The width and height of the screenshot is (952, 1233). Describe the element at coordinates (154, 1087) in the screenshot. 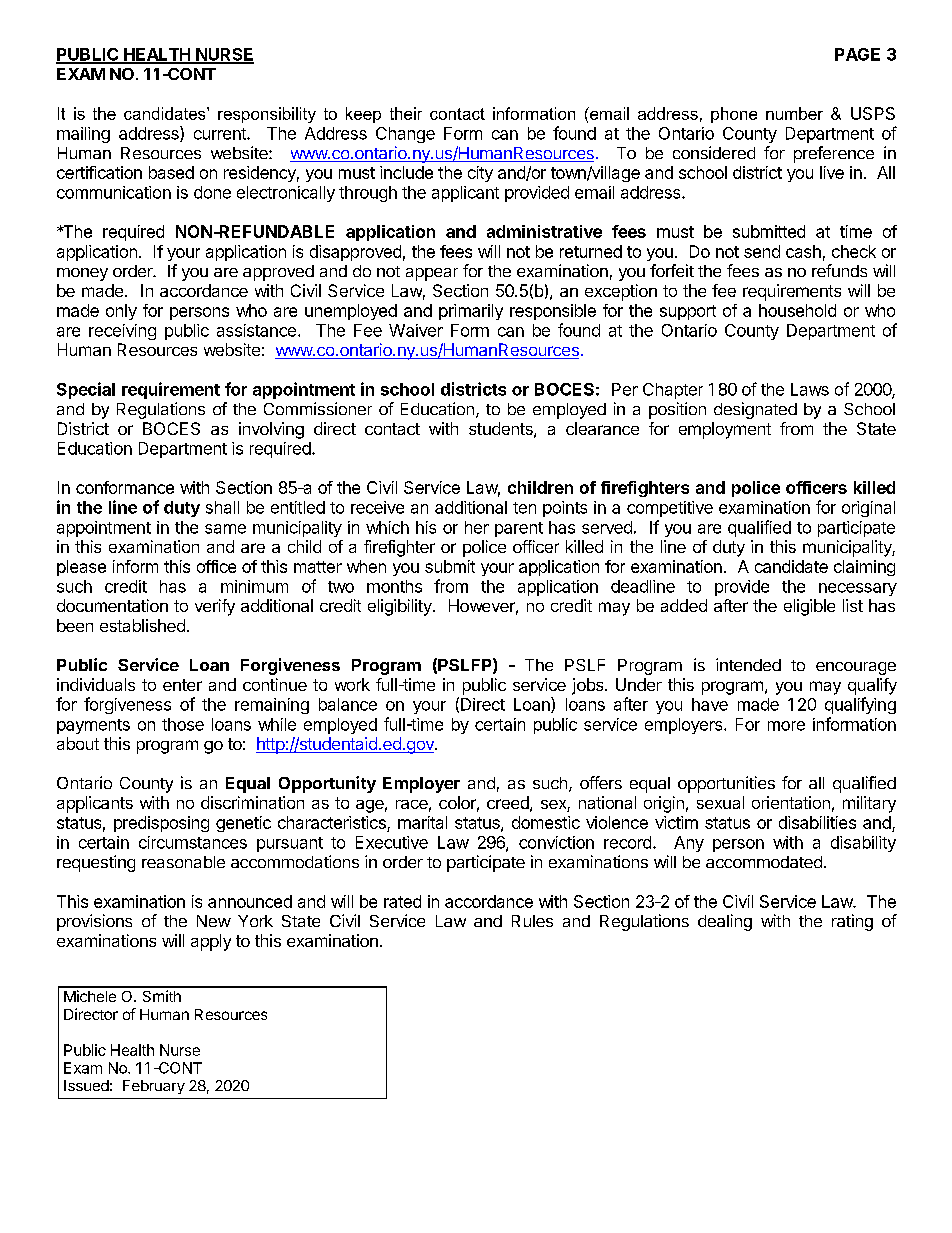

I see `February` at that location.
